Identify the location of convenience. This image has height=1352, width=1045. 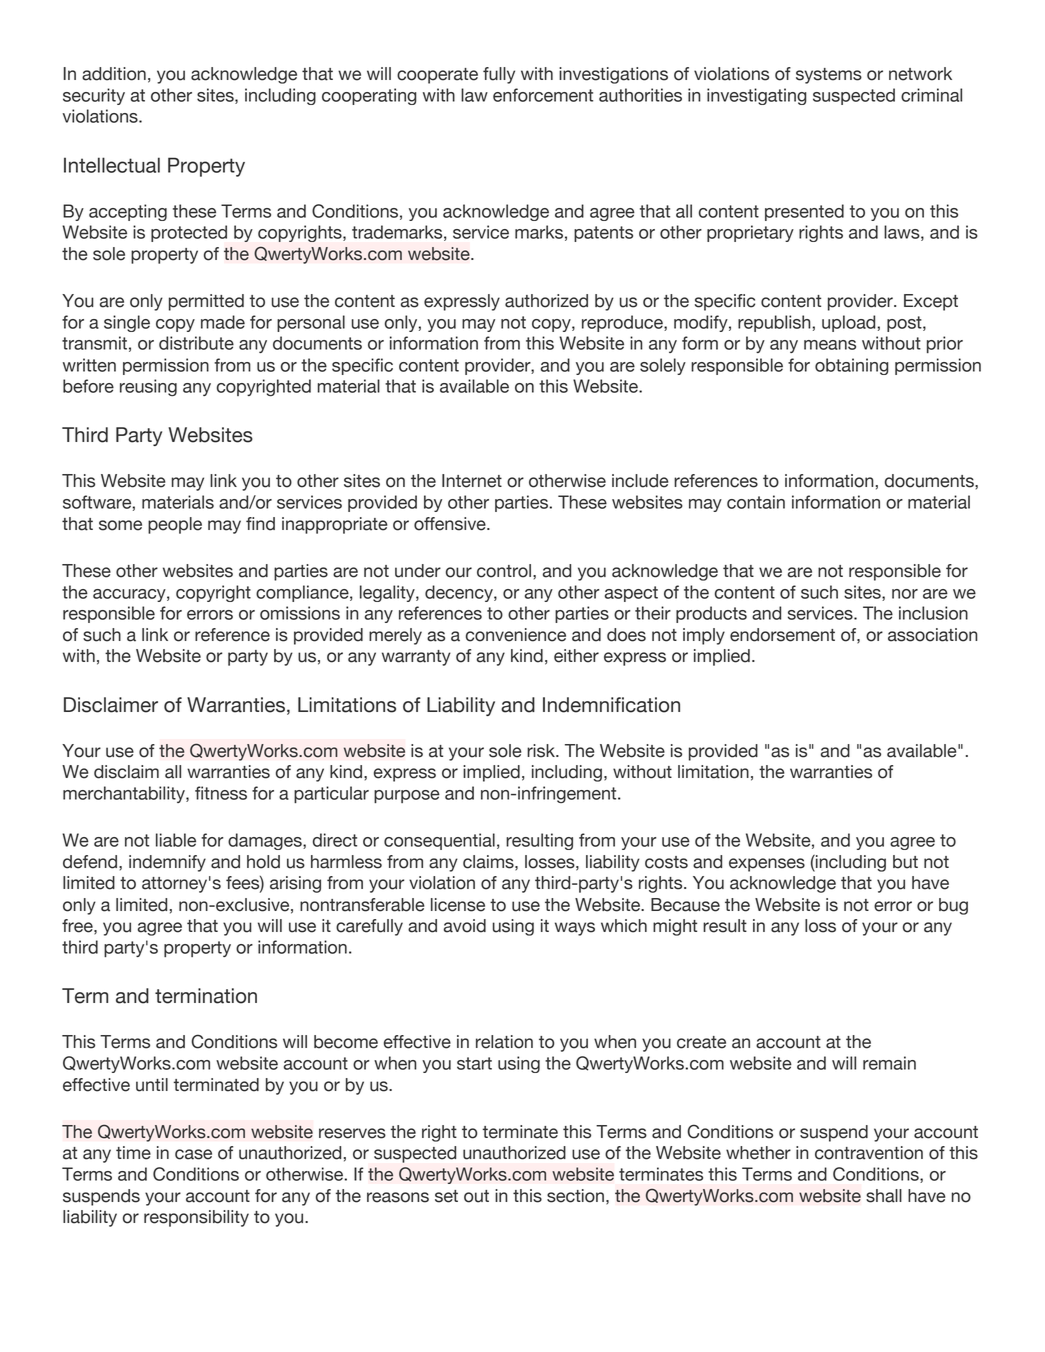
(516, 635).
